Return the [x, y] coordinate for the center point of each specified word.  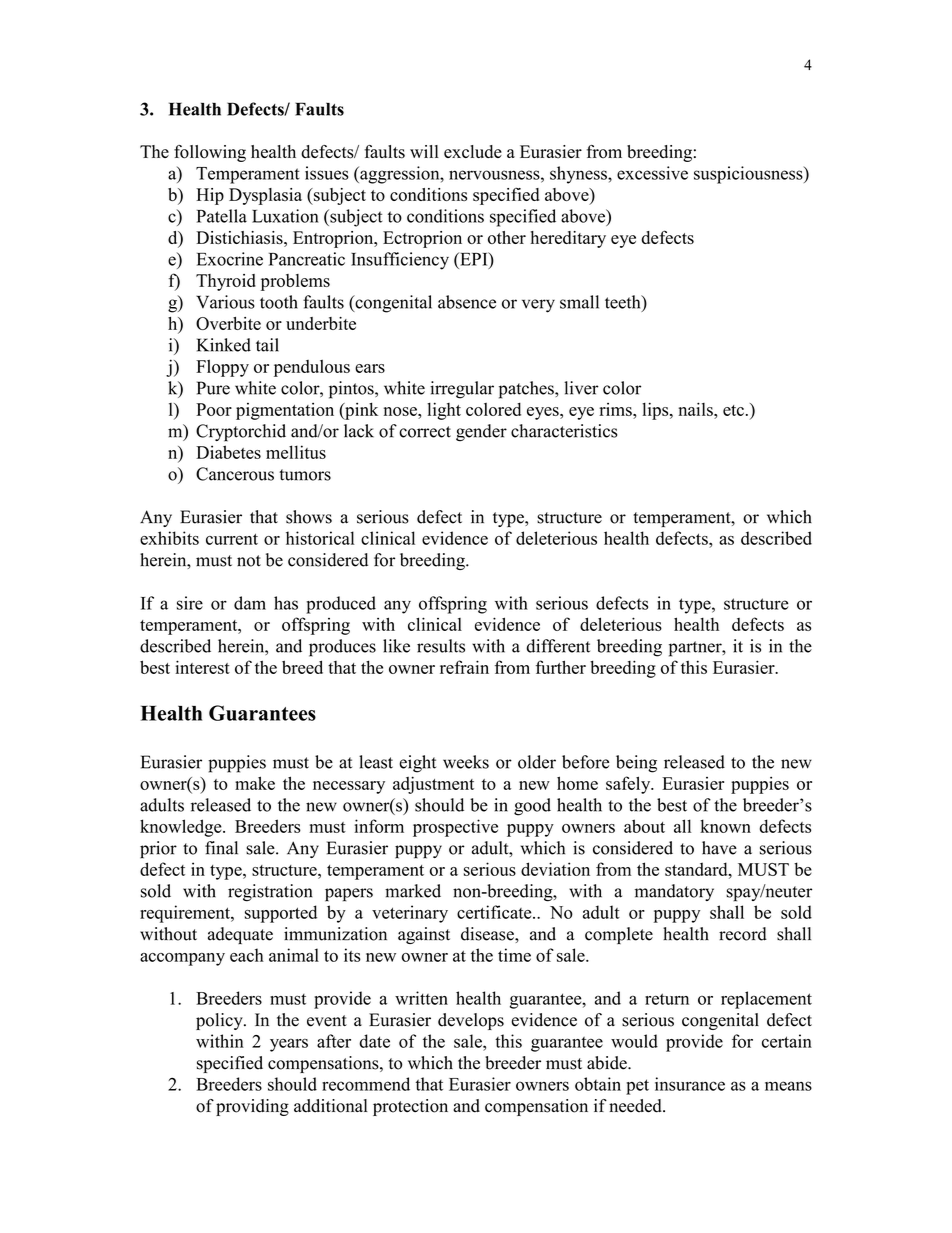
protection [410, 1107]
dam [250, 603]
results [441, 646]
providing [252, 1107]
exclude [473, 151]
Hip [210, 196]
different [558, 646]
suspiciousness [749, 175]
